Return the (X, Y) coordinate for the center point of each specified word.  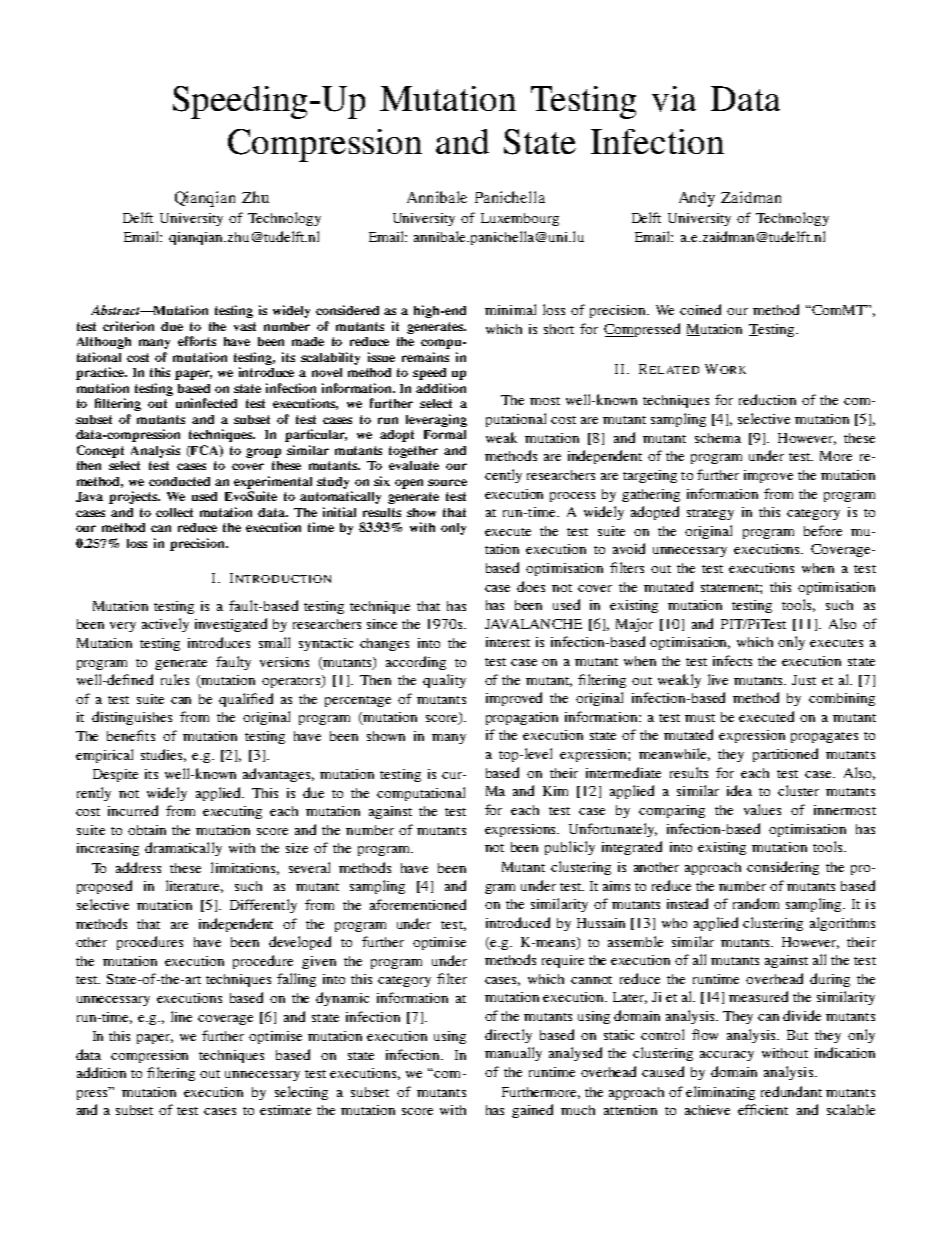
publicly (570, 848)
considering (783, 868)
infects (732, 660)
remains (425, 357)
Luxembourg (520, 219)
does (531, 586)
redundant (791, 1091)
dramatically (183, 849)
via (674, 99)
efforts (197, 341)
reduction (767, 399)
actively (165, 625)
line (181, 1016)
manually (513, 1054)
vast (245, 326)
